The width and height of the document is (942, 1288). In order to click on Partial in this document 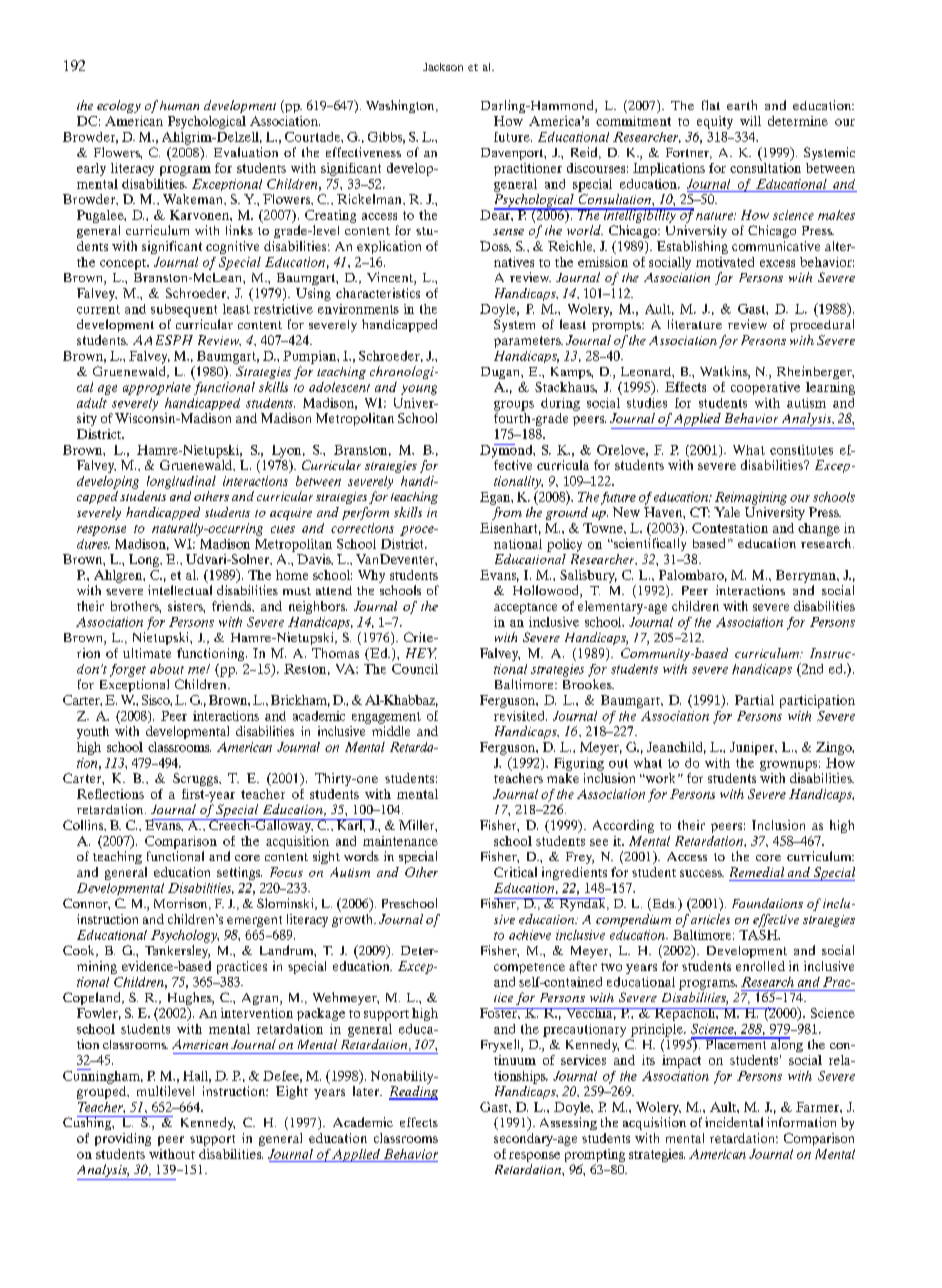, I will do `click(754, 700)`.
